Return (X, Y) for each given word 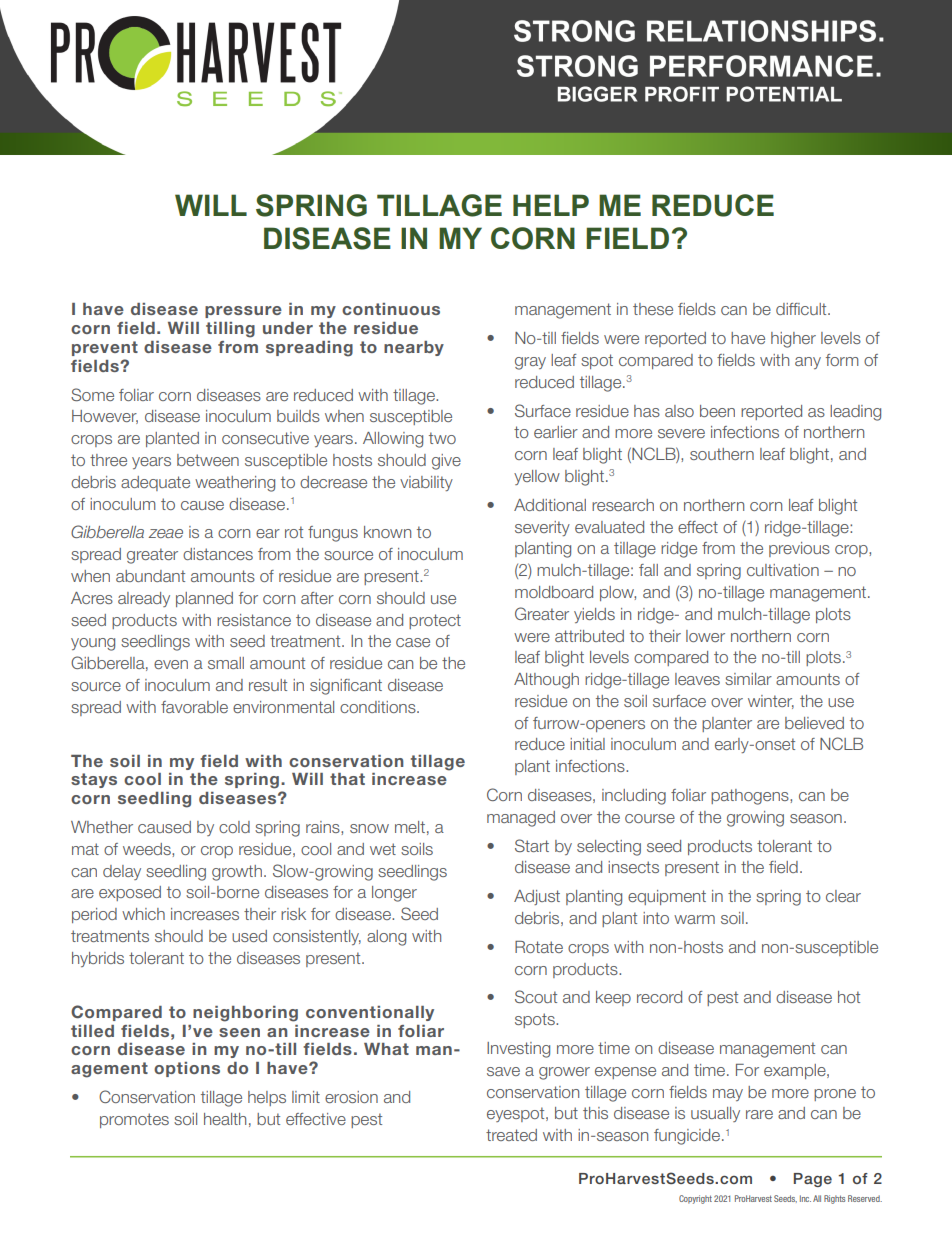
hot (849, 997)
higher (793, 340)
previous (799, 549)
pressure (243, 312)
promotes (134, 1120)
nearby (414, 348)
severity (542, 528)
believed (814, 723)
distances (218, 554)
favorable (194, 707)
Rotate (539, 947)
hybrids (98, 959)
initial (587, 744)
